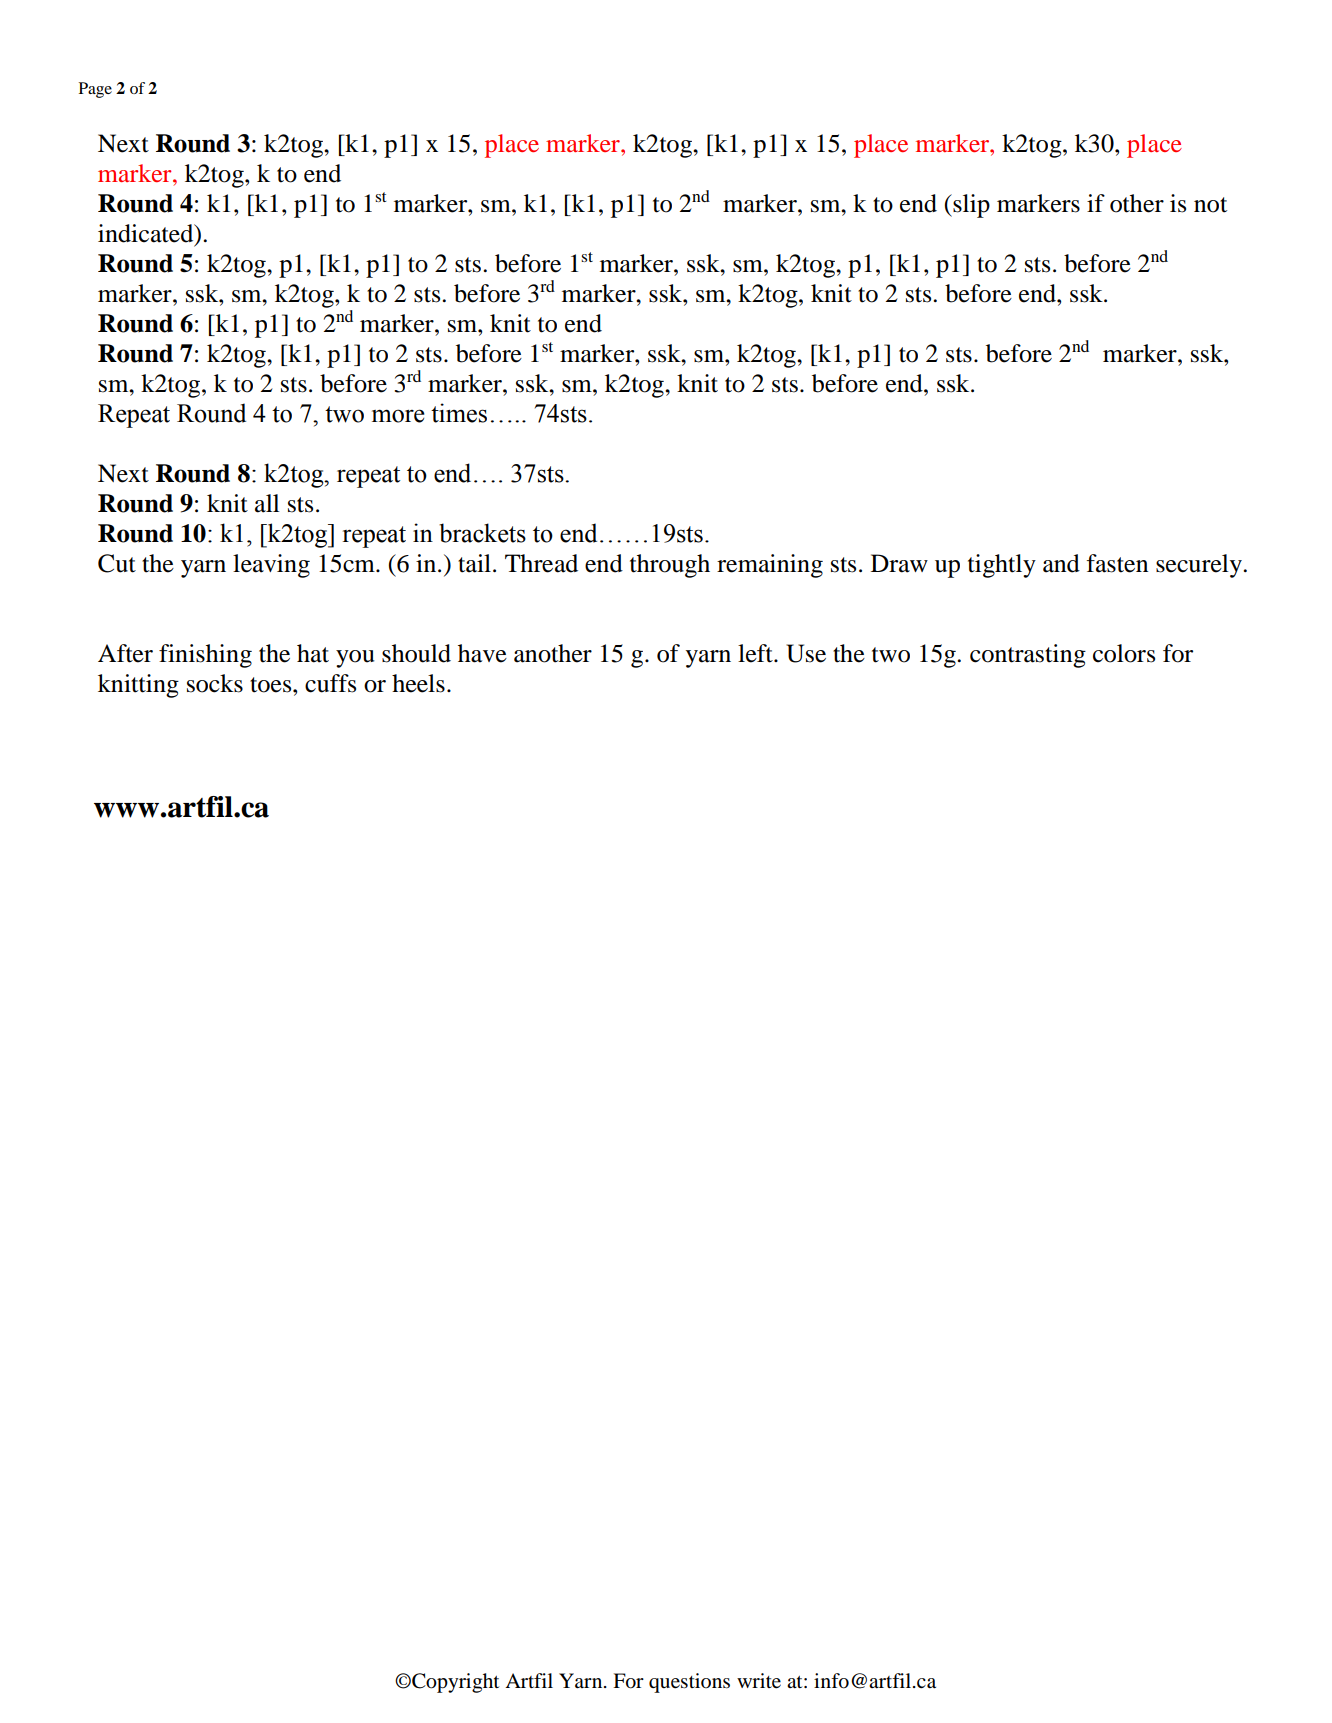  What do you see at coordinates (1124, 653) in the page?
I see `colors` at bounding box center [1124, 653].
